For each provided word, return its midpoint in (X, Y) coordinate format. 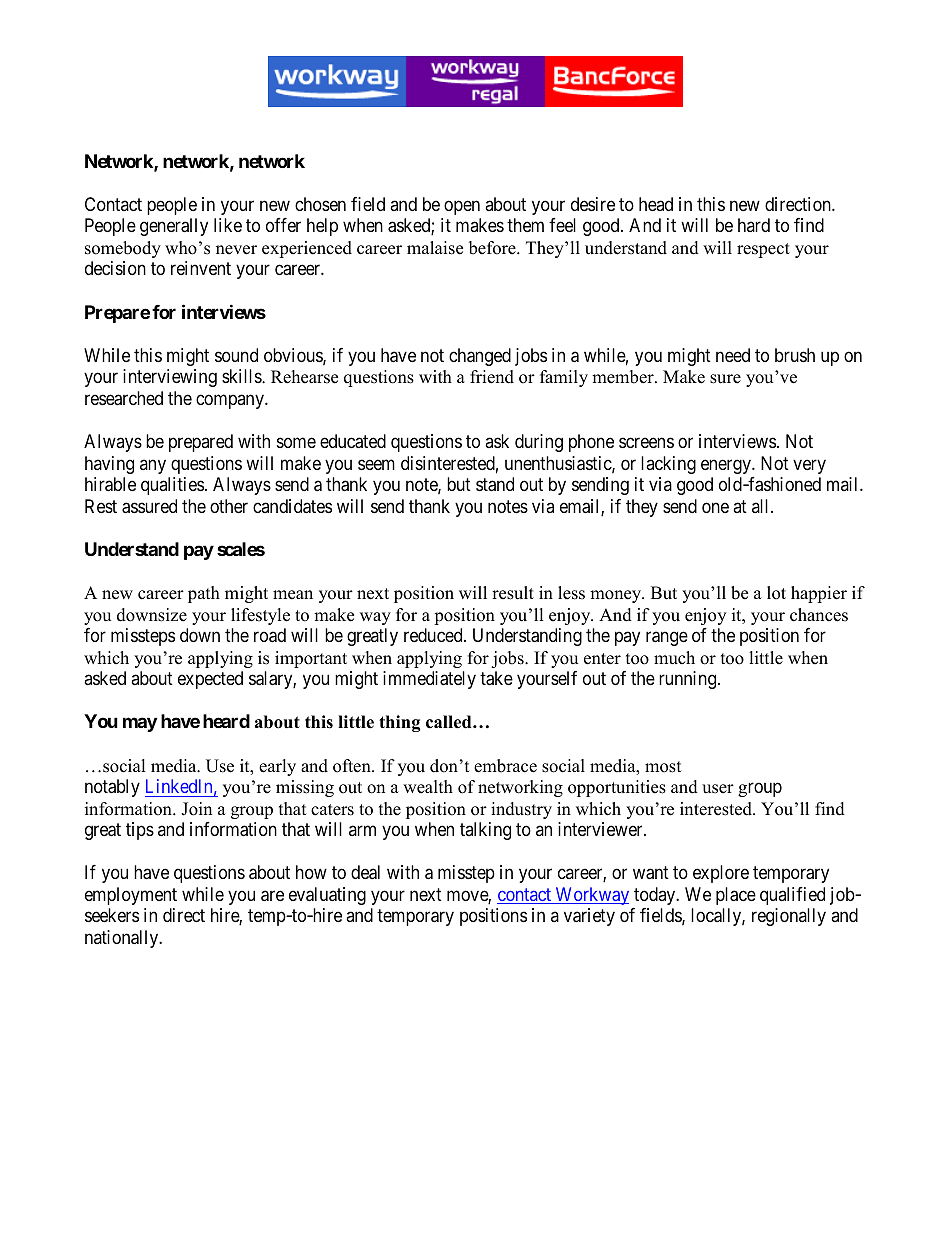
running (689, 680)
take (496, 678)
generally (174, 227)
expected (210, 680)
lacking (668, 465)
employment (131, 896)
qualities (172, 486)
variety (589, 917)
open (462, 207)
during (539, 443)
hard (754, 225)
